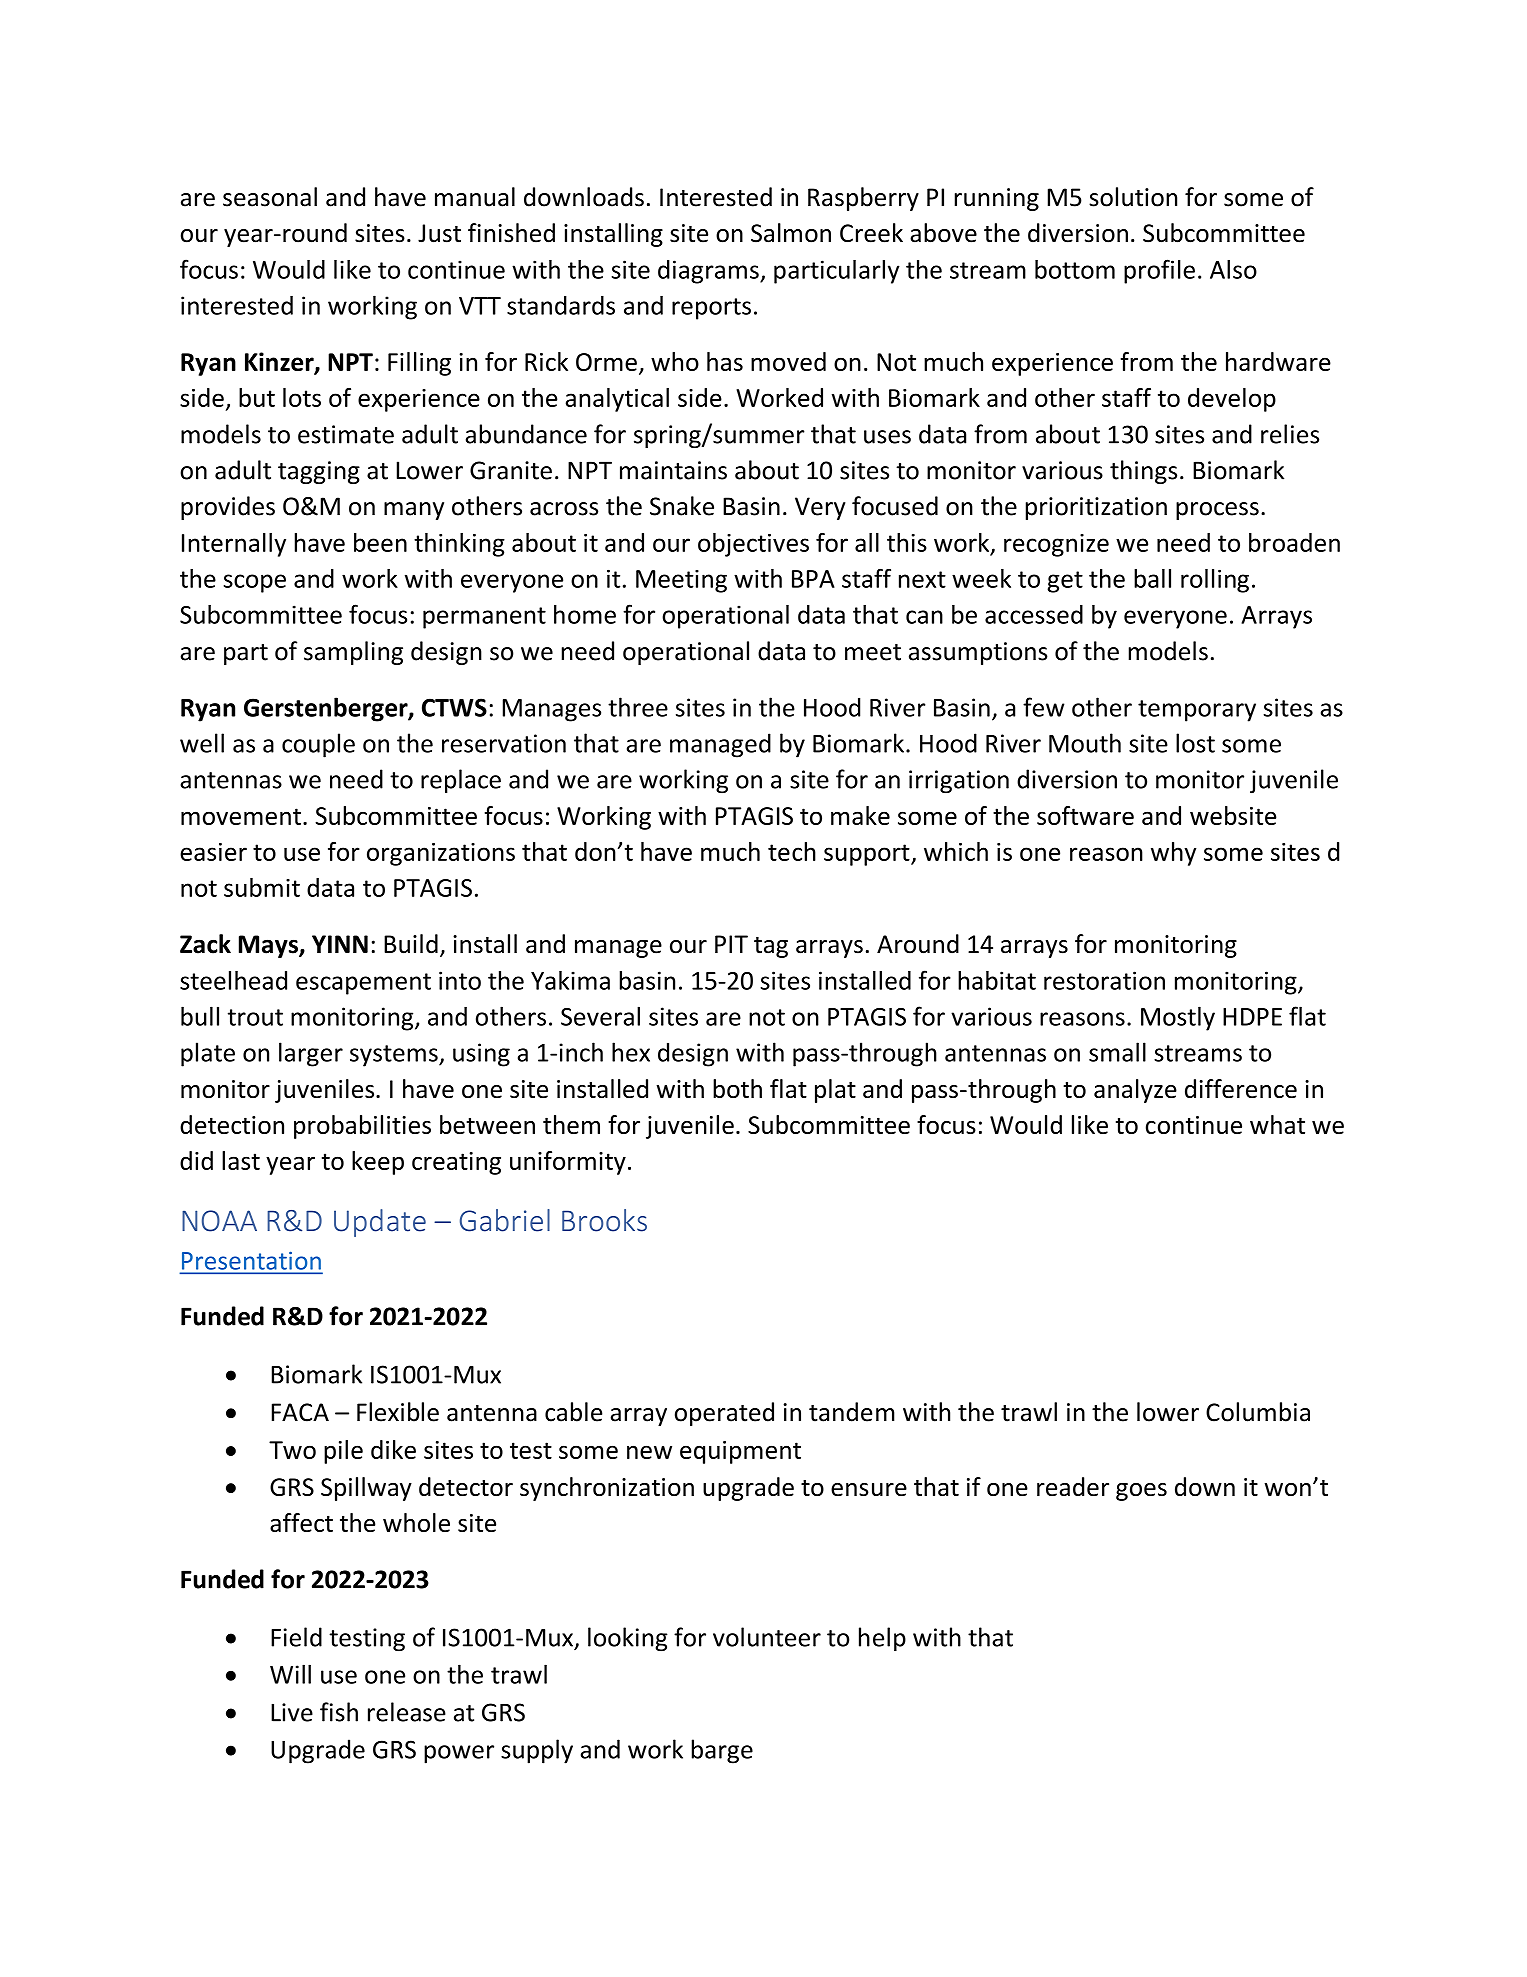 The width and height of the page is (1527, 1977). What do you see at coordinates (339, 1712) in the page?
I see `fish` at bounding box center [339, 1712].
